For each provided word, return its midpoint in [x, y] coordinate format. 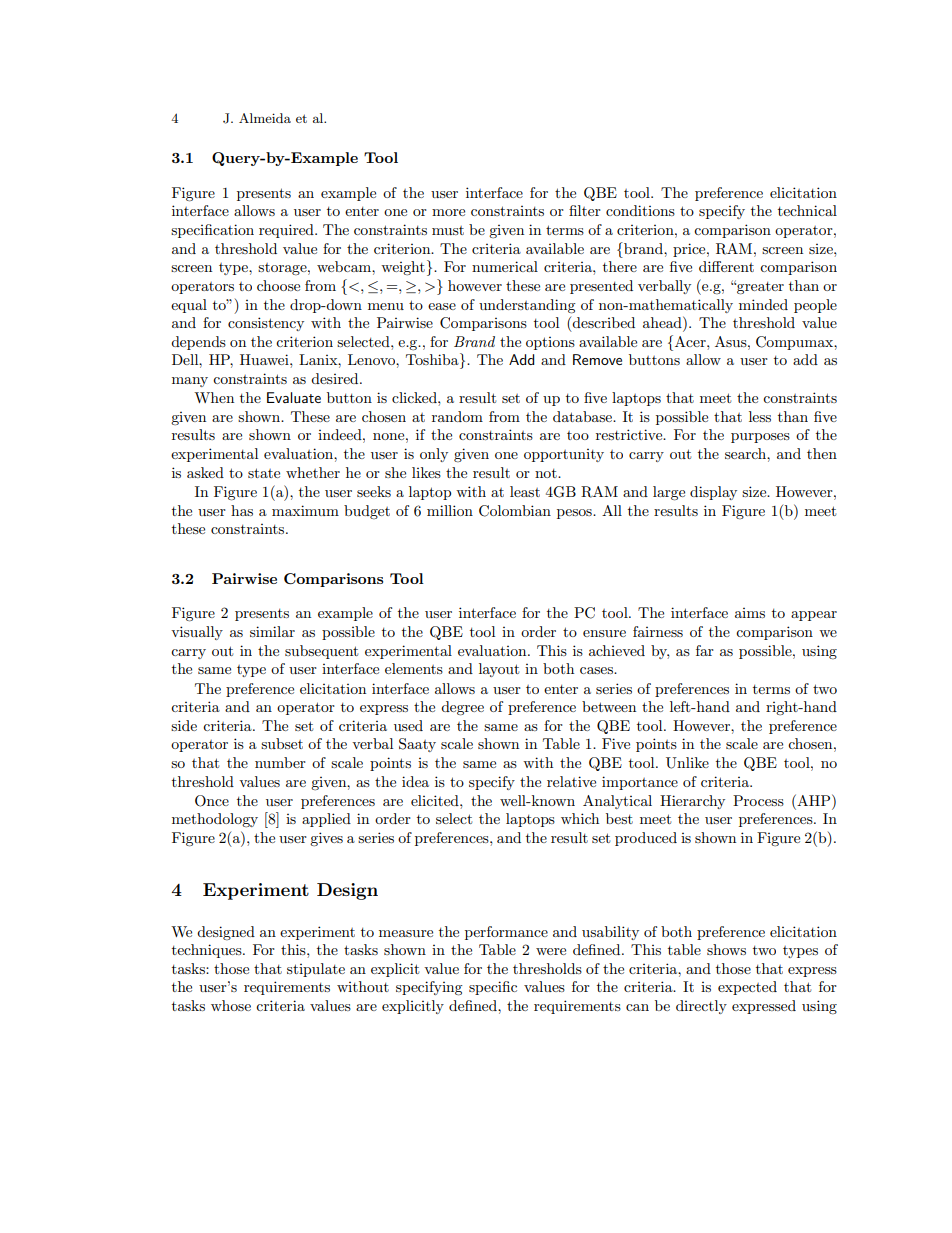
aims [750, 613]
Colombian [515, 511]
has [242, 510]
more [448, 212]
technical [807, 210]
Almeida [265, 118]
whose [231, 1005]
